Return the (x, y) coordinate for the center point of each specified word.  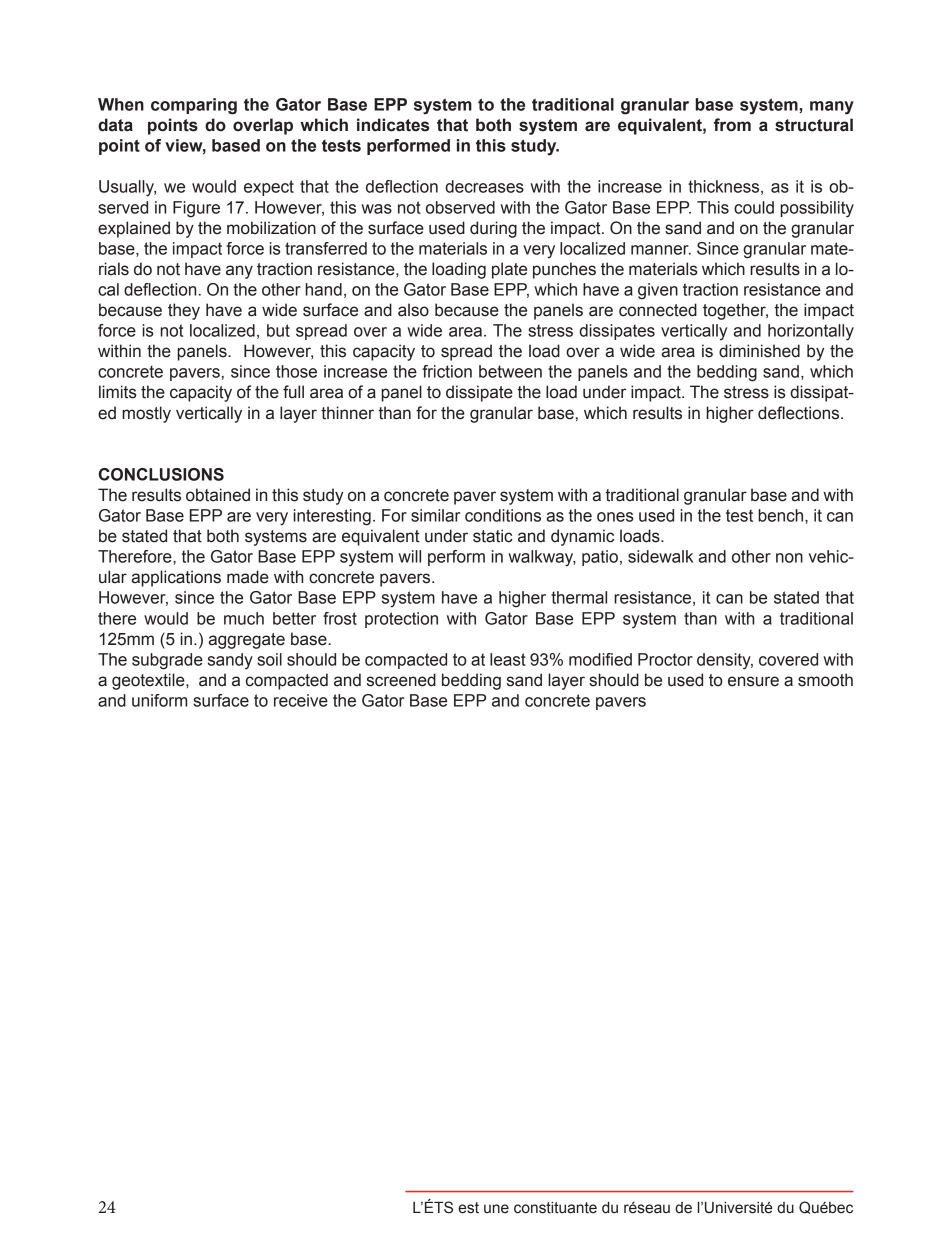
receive (301, 700)
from (732, 125)
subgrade (167, 661)
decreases (484, 186)
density (725, 661)
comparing (194, 106)
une (496, 1209)
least (508, 659)
